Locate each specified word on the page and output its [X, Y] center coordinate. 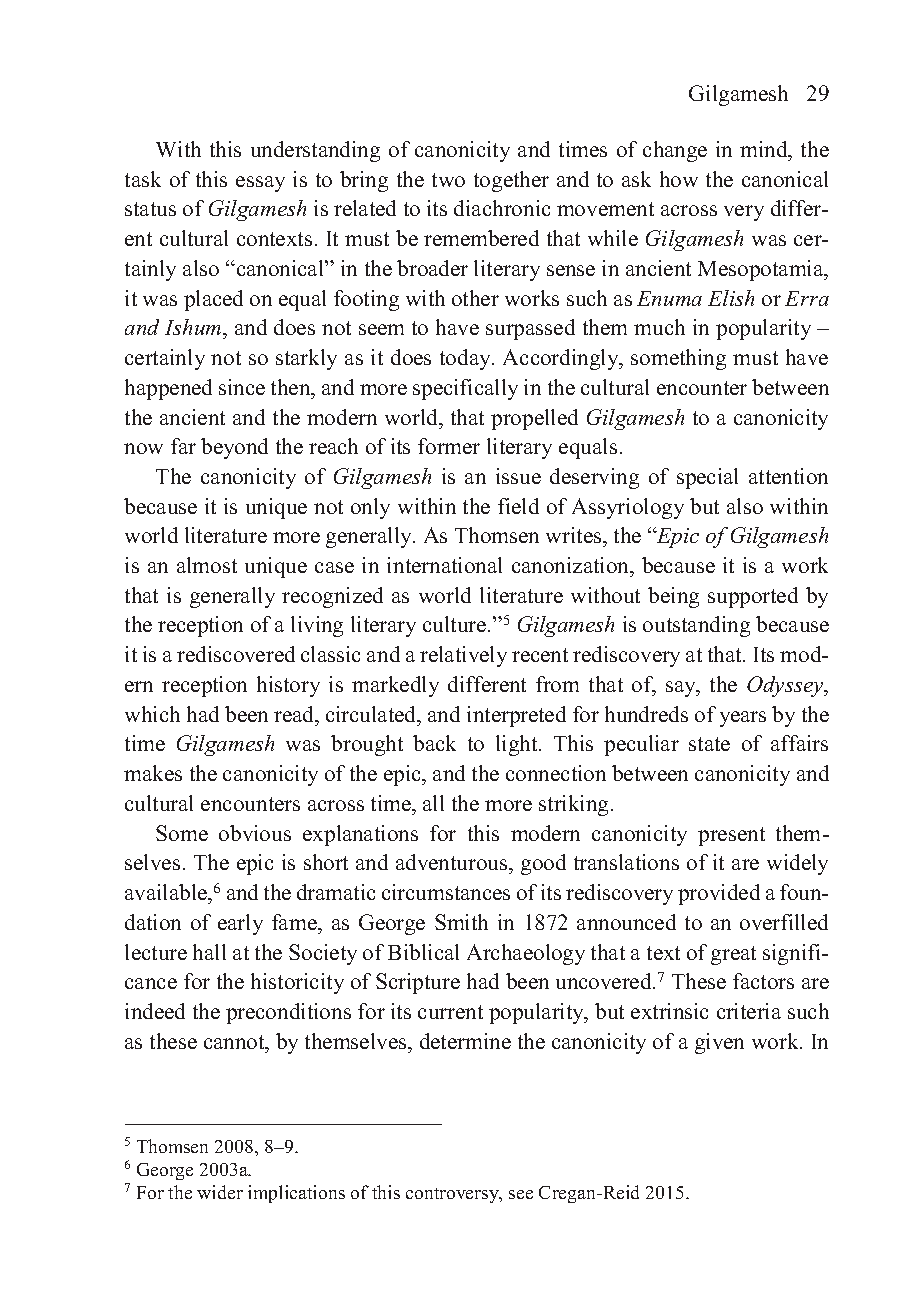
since [242, 387]
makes [153, 773]
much [659, 327]
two [448, 180]
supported [753, 597]
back [434, 743]
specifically [465, 389]
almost [207, 565]
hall [209, 952]
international [444, 565]
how [679, 179]
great [733, 955]
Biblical [423, 952]
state [709, 744]
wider [220, 1192]
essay [260, 184]
